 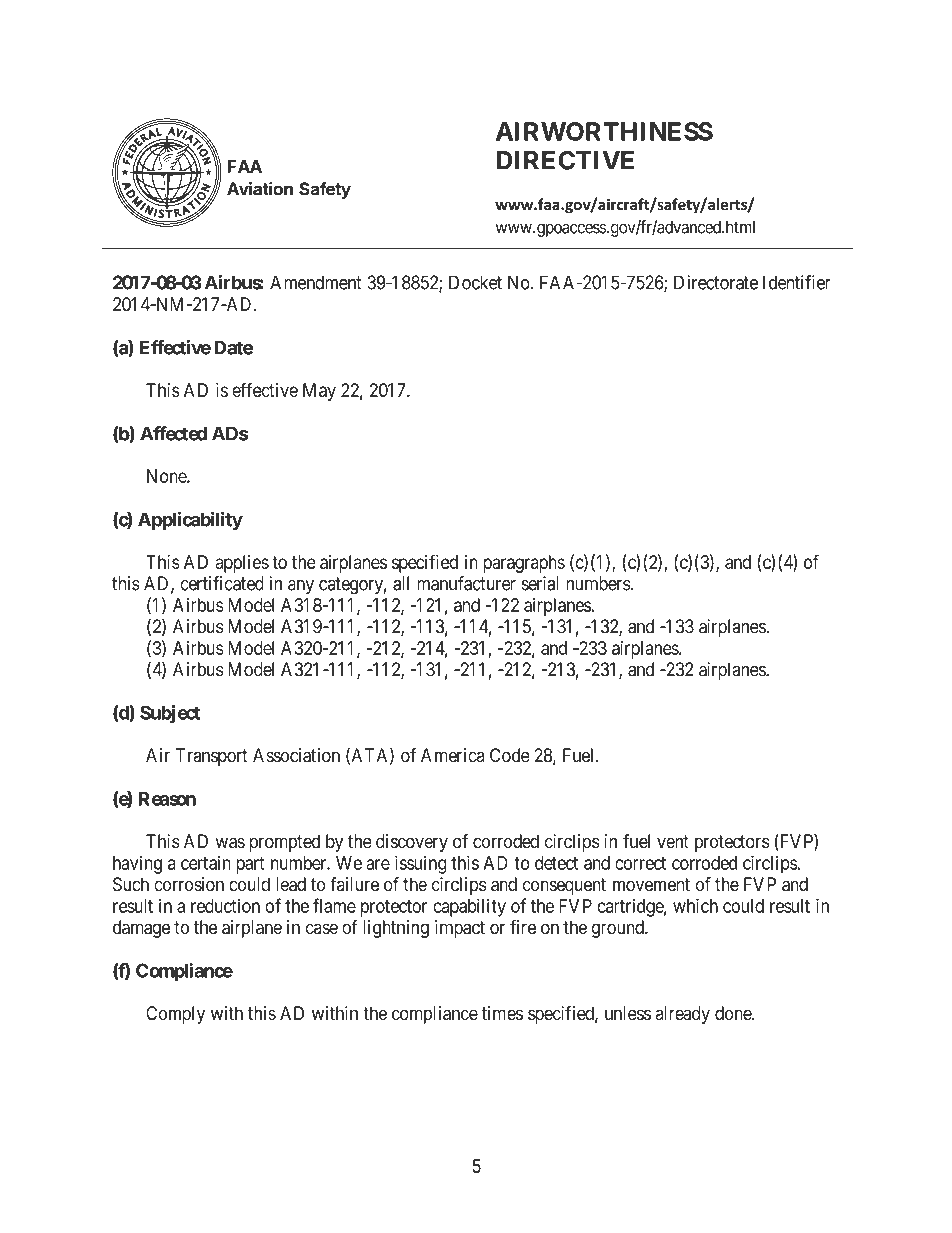 I want to click on manufacturer, so click(x=466, y=583).
